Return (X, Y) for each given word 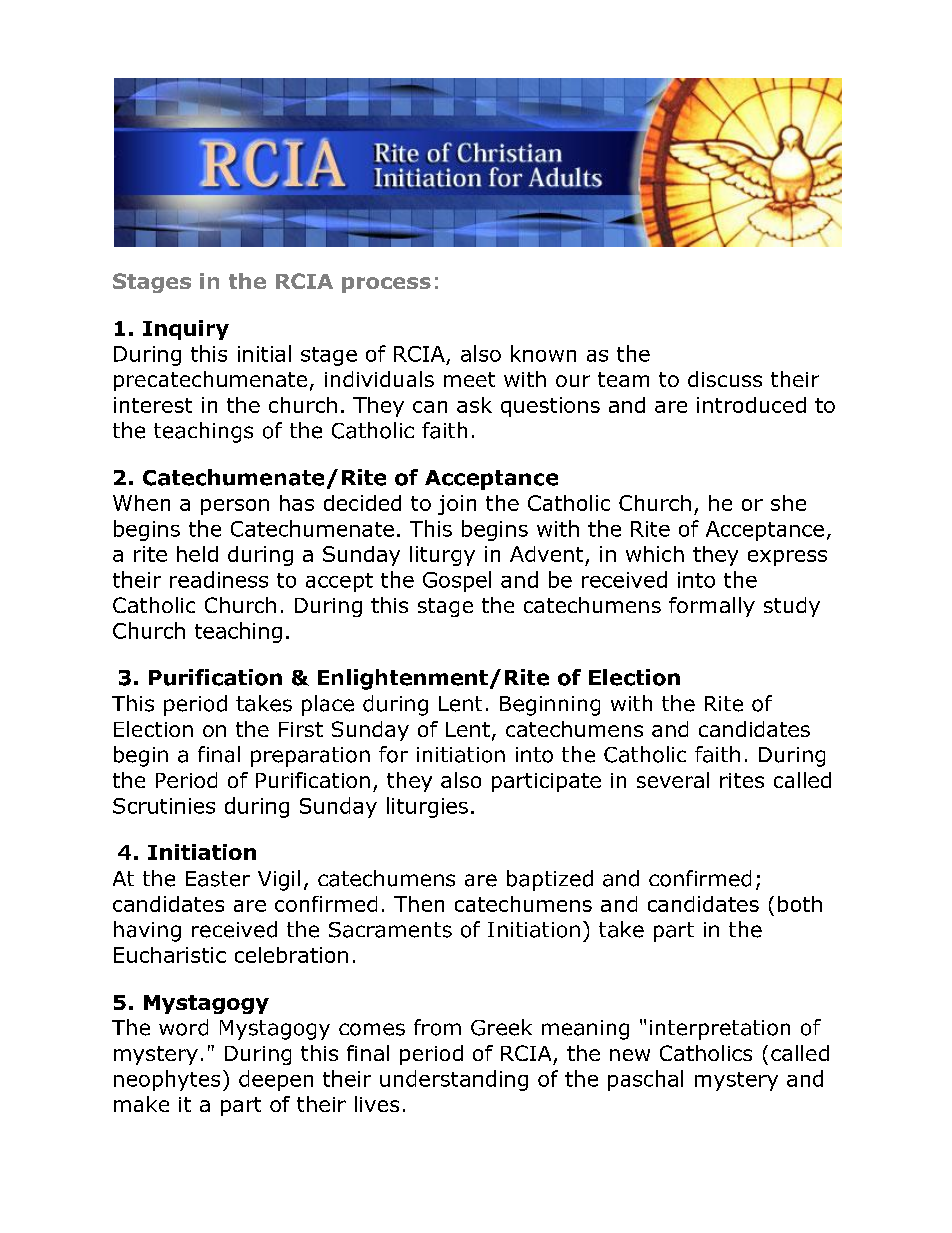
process (386, 285)
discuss (725, 379)
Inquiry (186, 330)
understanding (454, 1080)
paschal (645, 1080)
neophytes (167, 1080)
